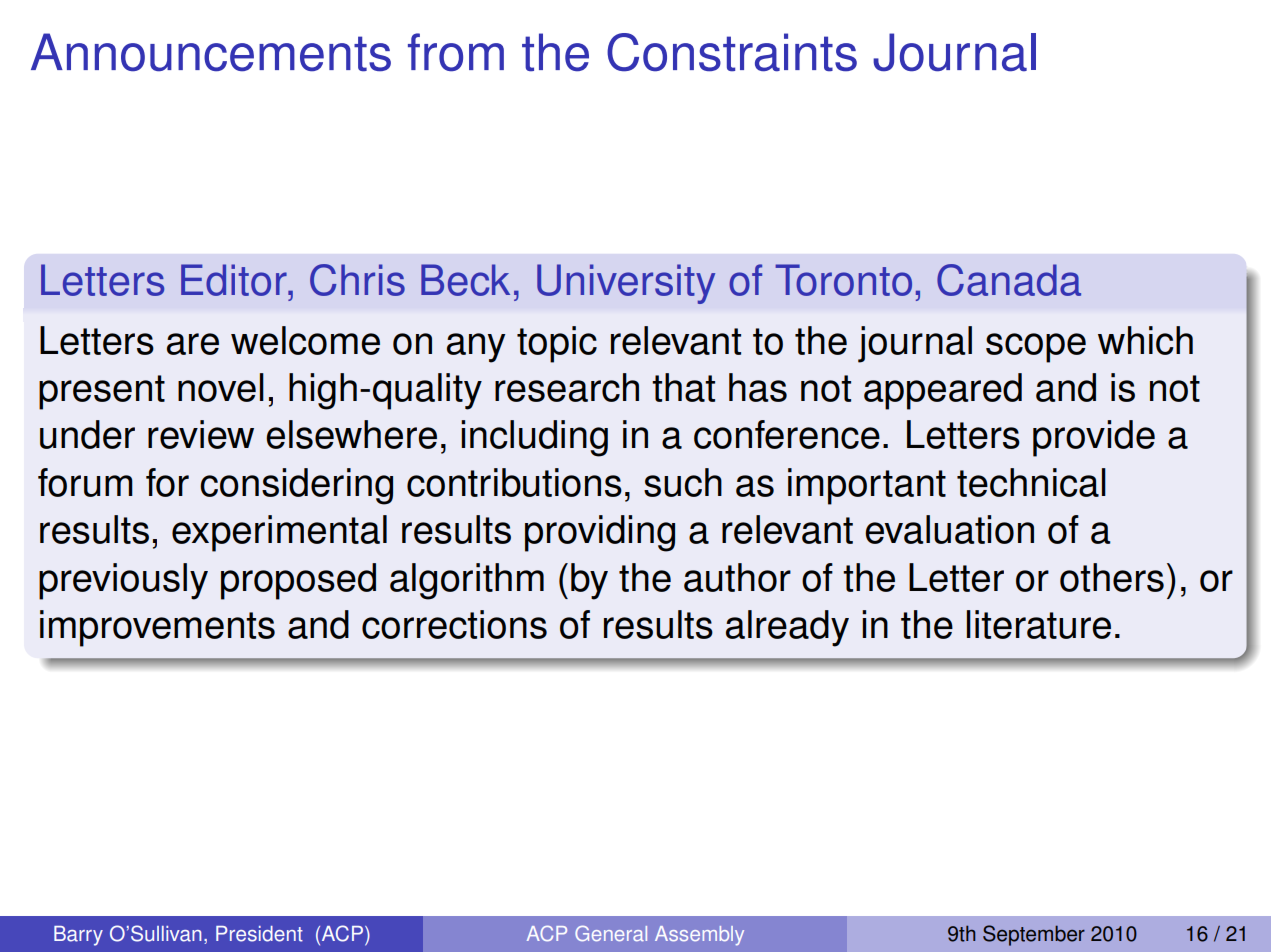 The height and width of the page is (952, 1271). What do you see at coordinates (732, 52) in the page?
I see `Constraints` at bounding box center [732, 52].
